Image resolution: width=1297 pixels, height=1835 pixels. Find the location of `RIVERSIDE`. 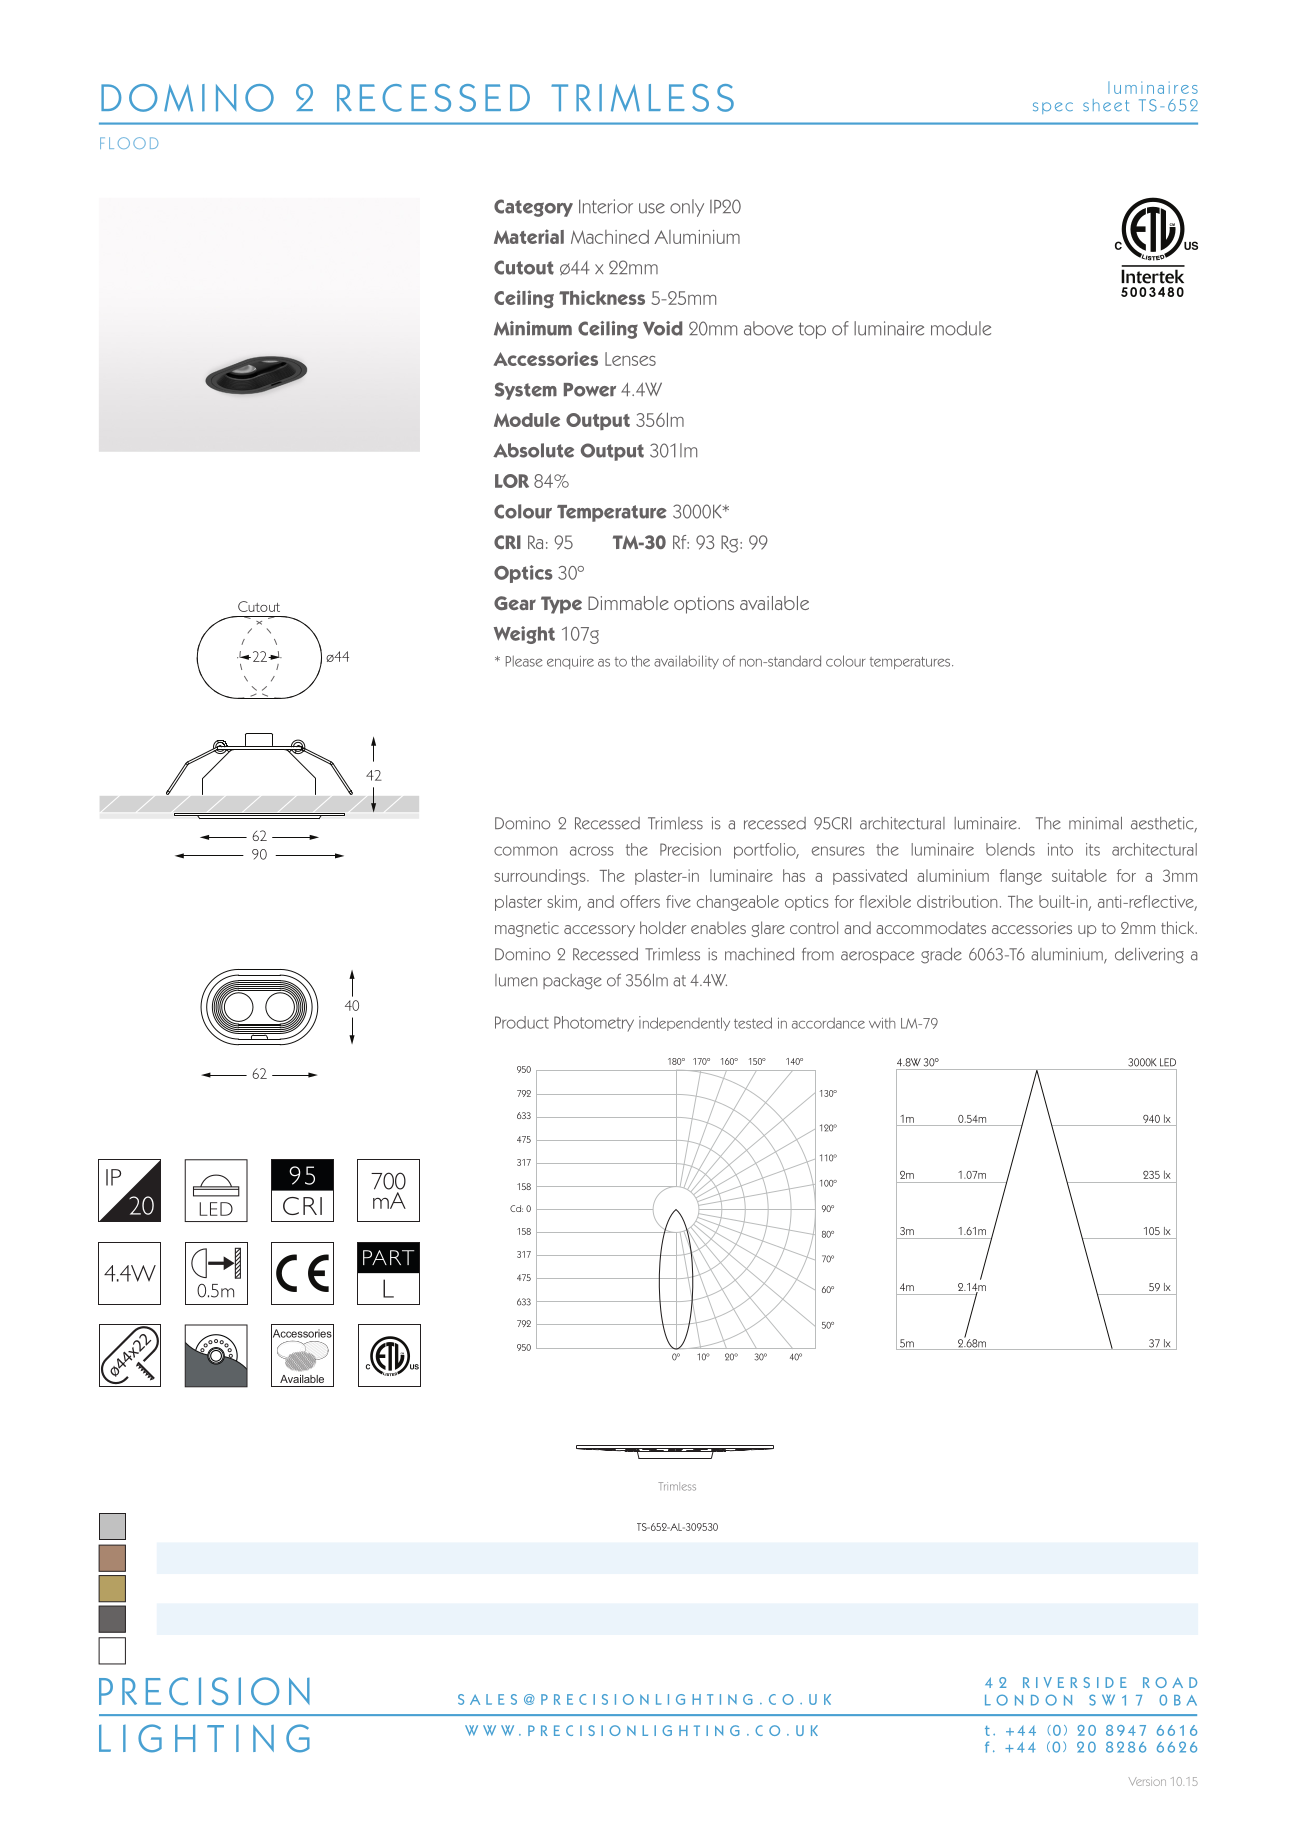

RIVERSIDE is located at coordinates (1075, 1682).
